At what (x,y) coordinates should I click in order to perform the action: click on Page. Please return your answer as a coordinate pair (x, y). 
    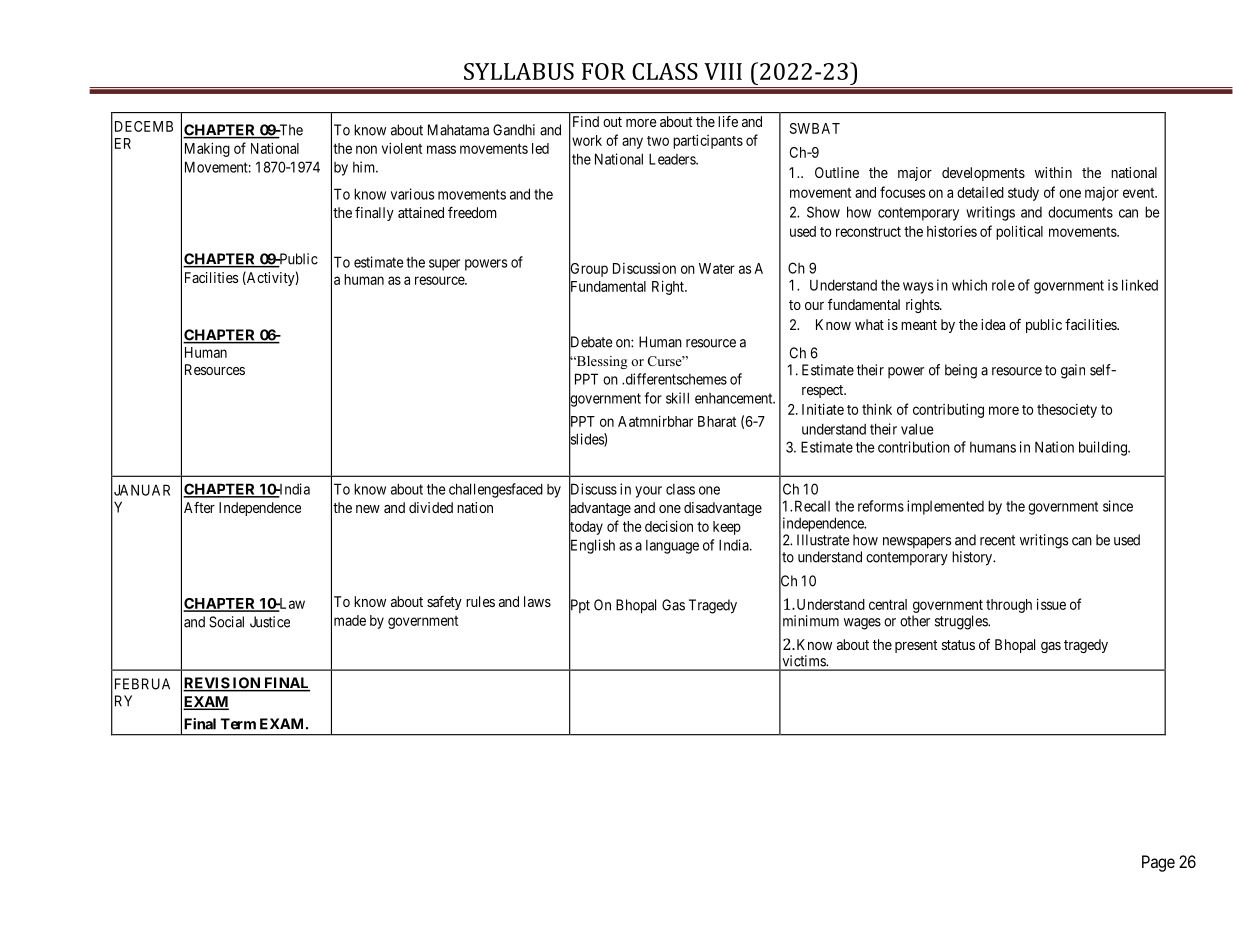
    Looking at the image, I should click on (1158, 863).
